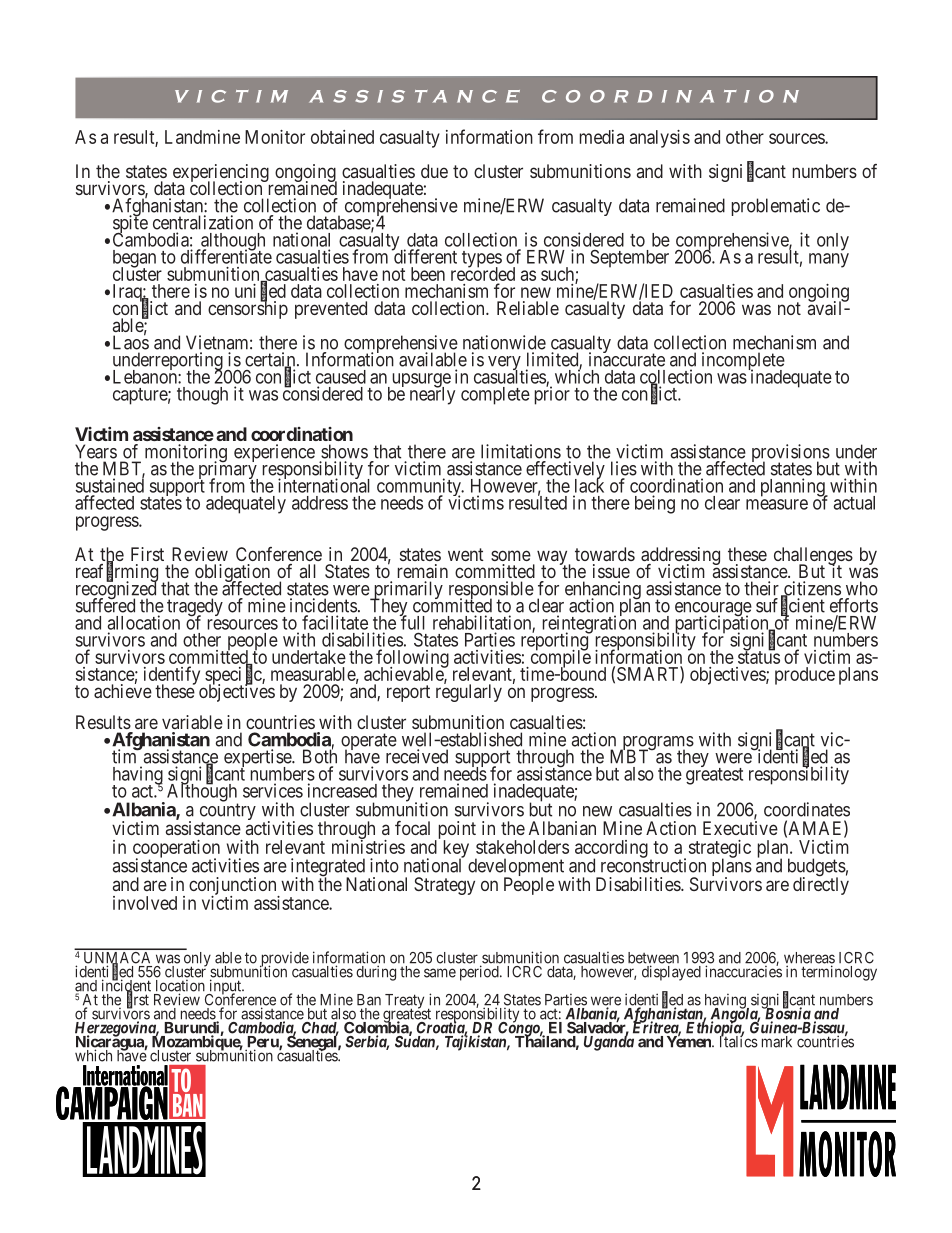 This screenshot has width=952, height=1233. What do you see at coordinates (145, 903) in the screenshot?
I see `involved` at bounding box center [145, 903].
